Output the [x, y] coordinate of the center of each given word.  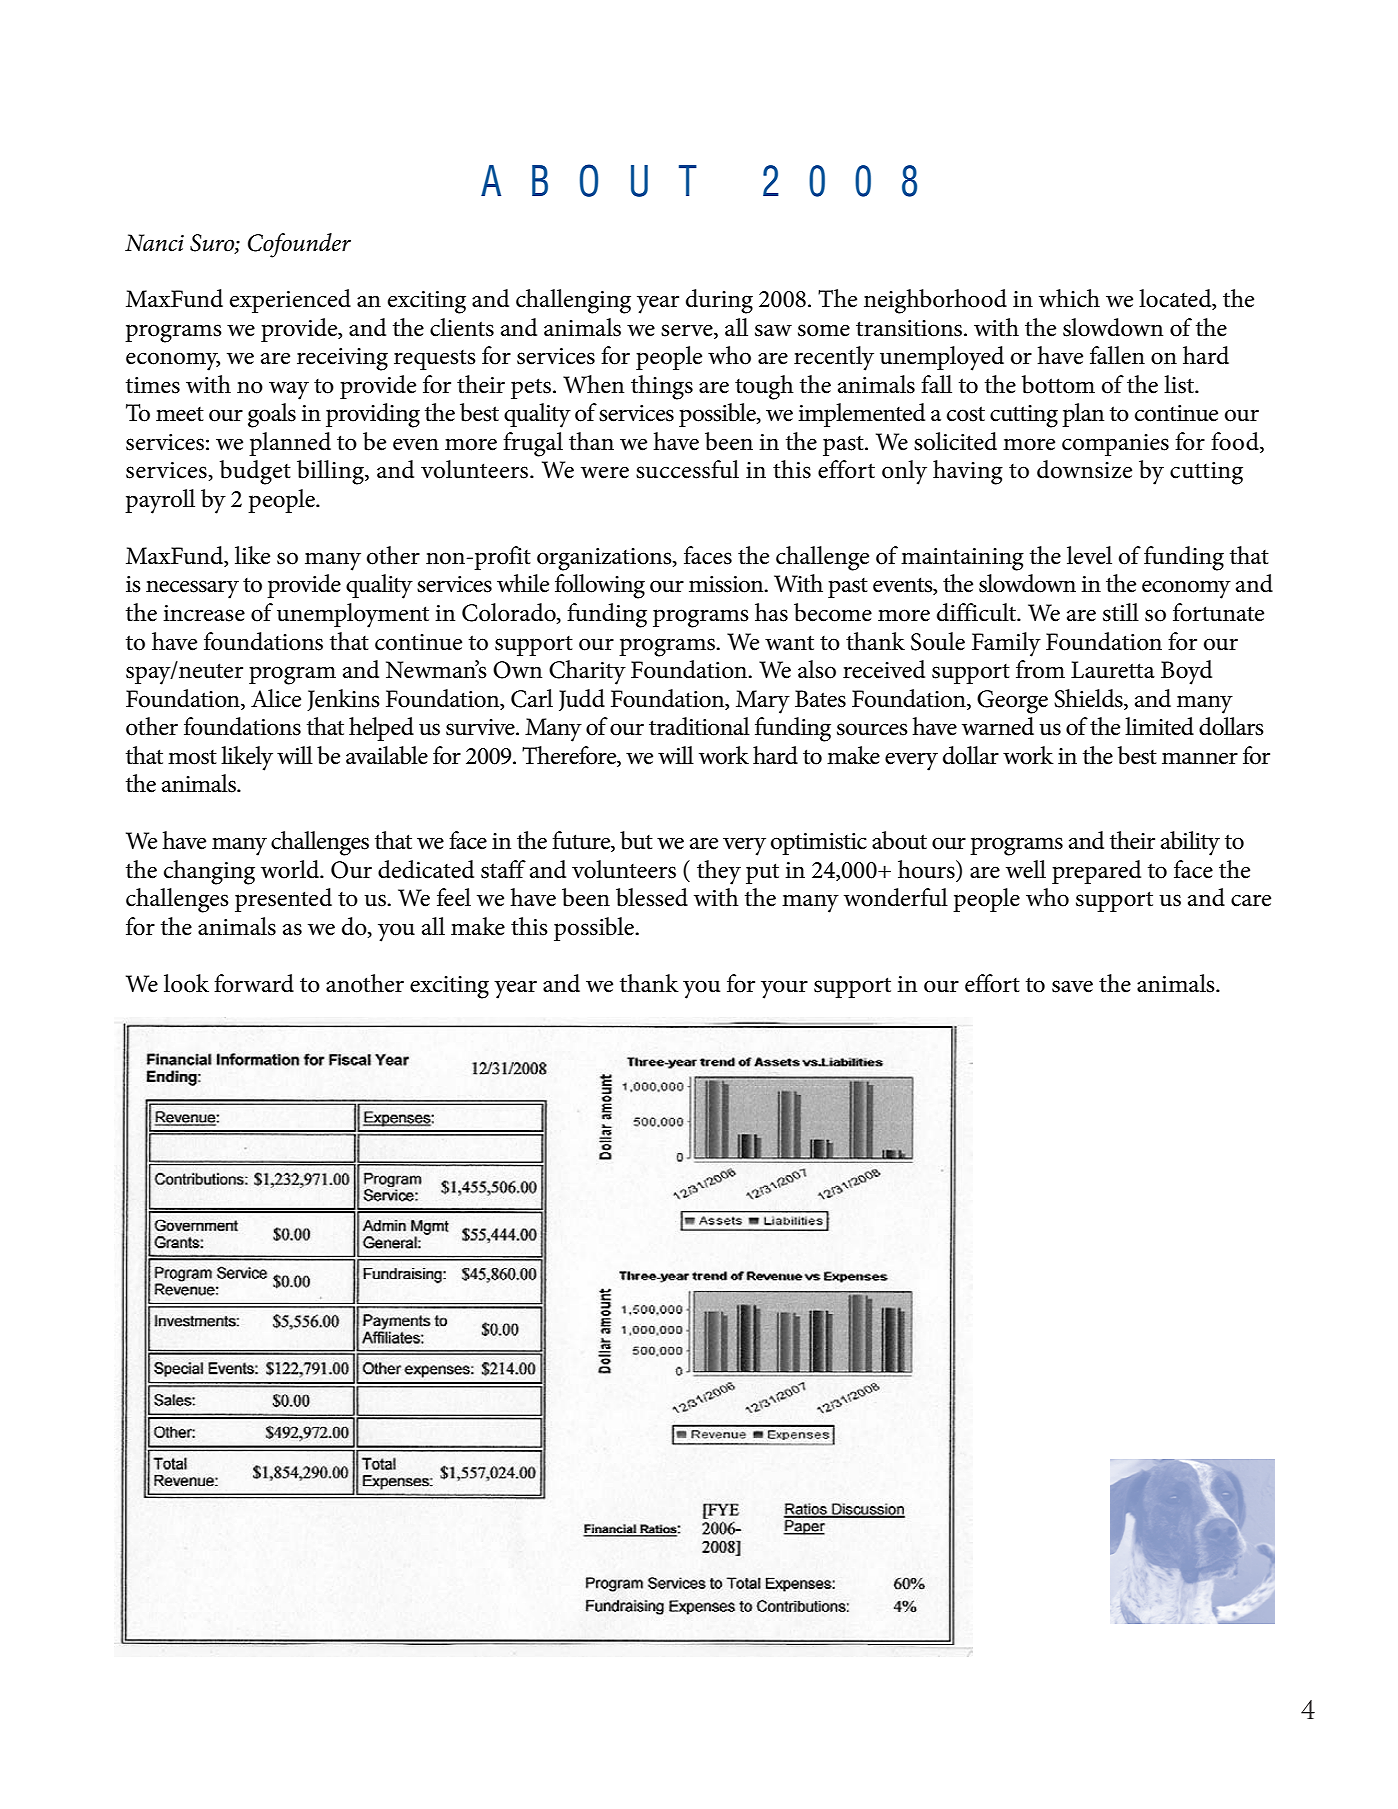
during [719, 301]
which [1069, 298]
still [1121, 612]
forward [254, 983]
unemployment [353, 615]
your [784, 989]
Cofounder [299, 245]
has [771, 612]
